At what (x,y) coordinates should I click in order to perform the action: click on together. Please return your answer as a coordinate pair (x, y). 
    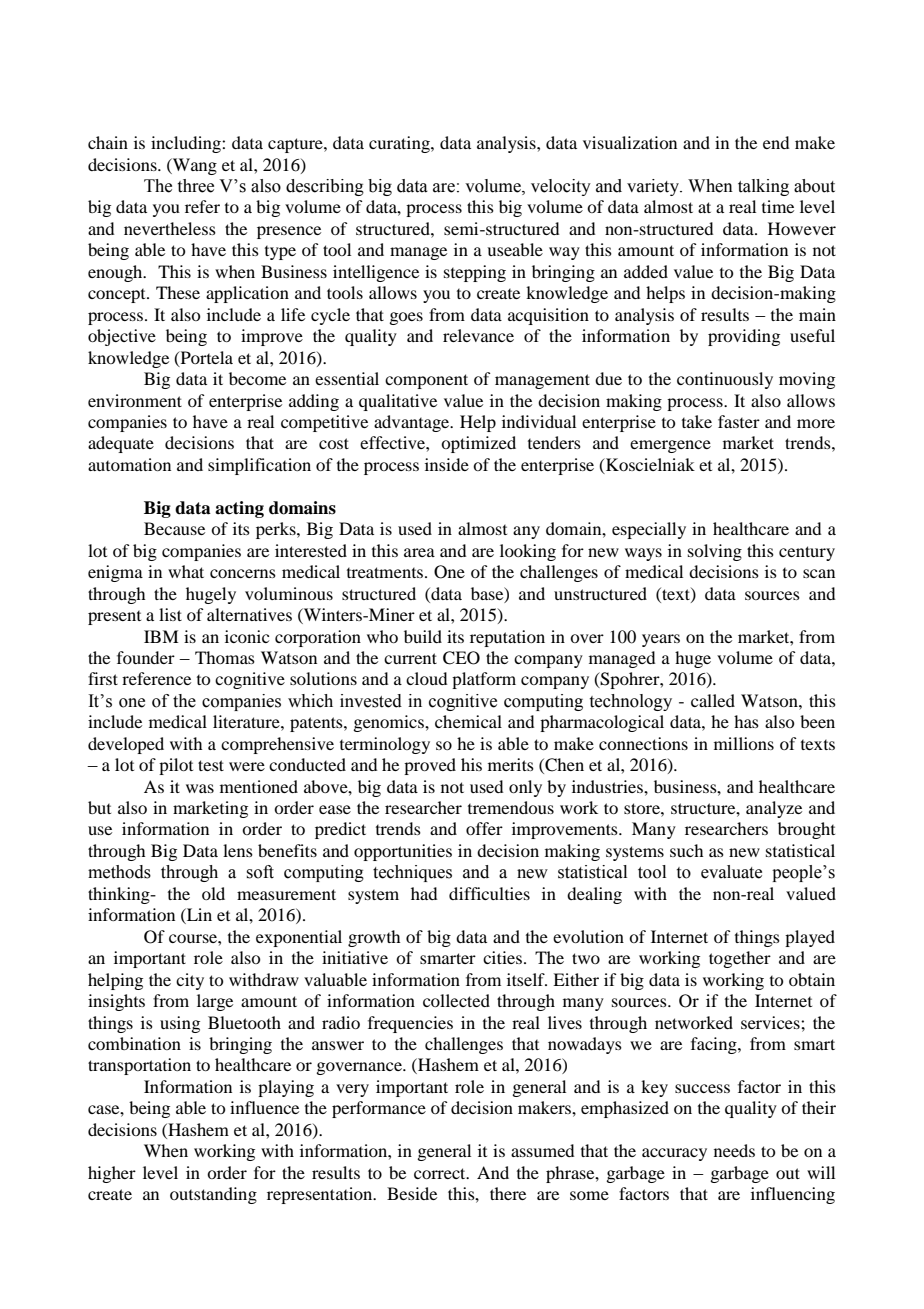
    Looking at the image, I should click on (740, 959).
